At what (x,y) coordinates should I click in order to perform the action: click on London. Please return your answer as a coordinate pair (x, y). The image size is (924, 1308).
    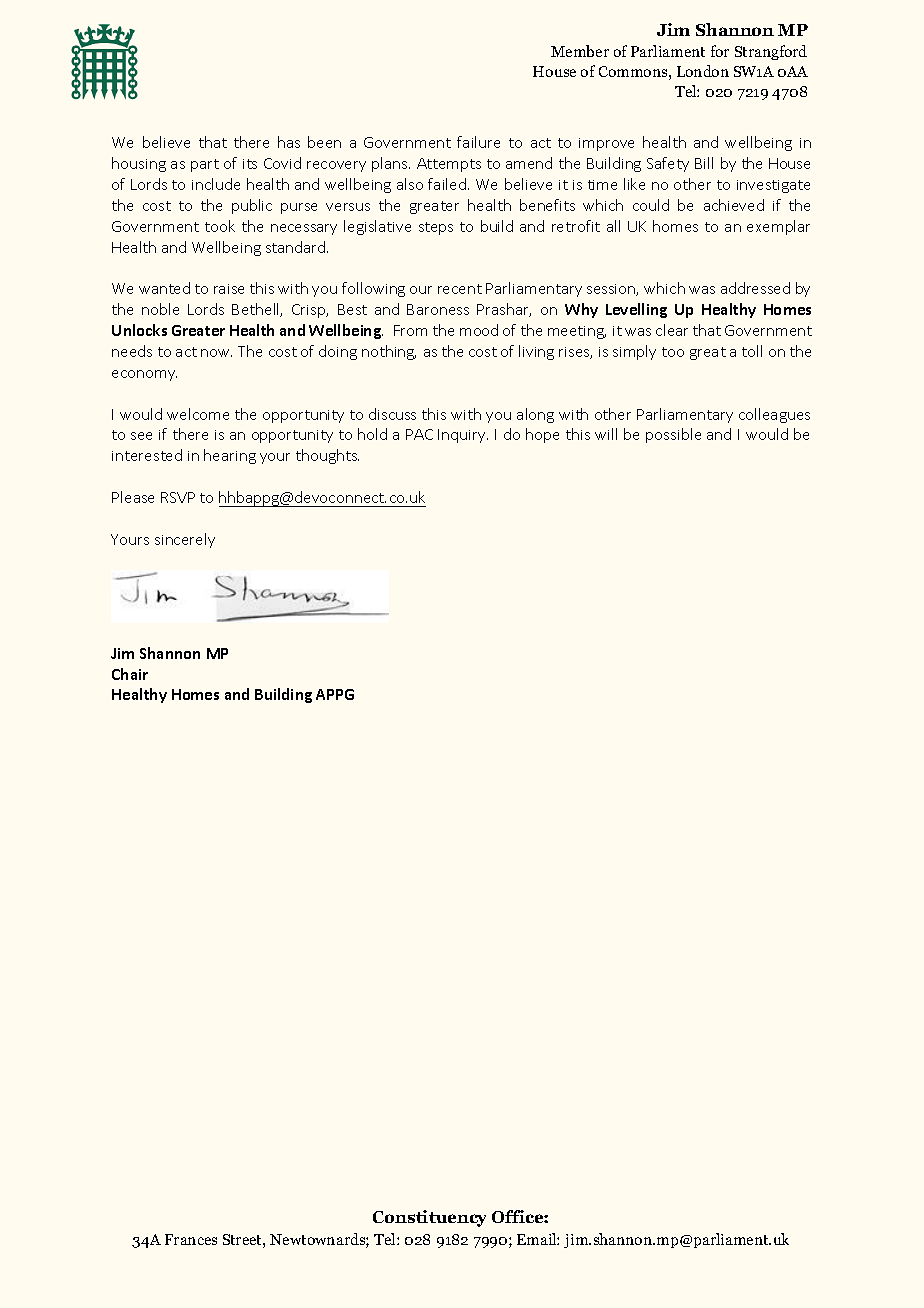
    Looking at the image, I should click on (703, 71).
